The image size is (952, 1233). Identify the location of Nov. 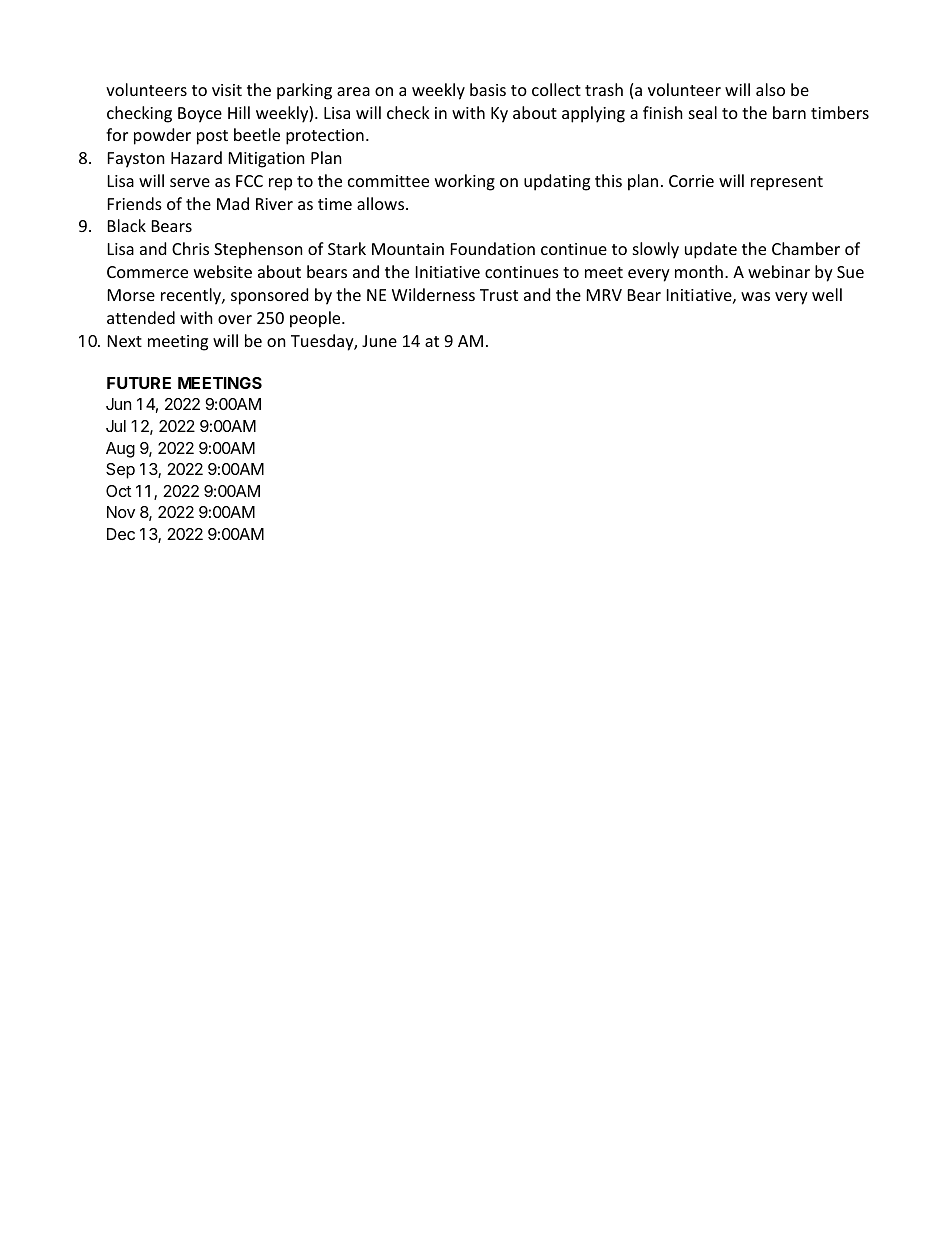
(121, 512).
